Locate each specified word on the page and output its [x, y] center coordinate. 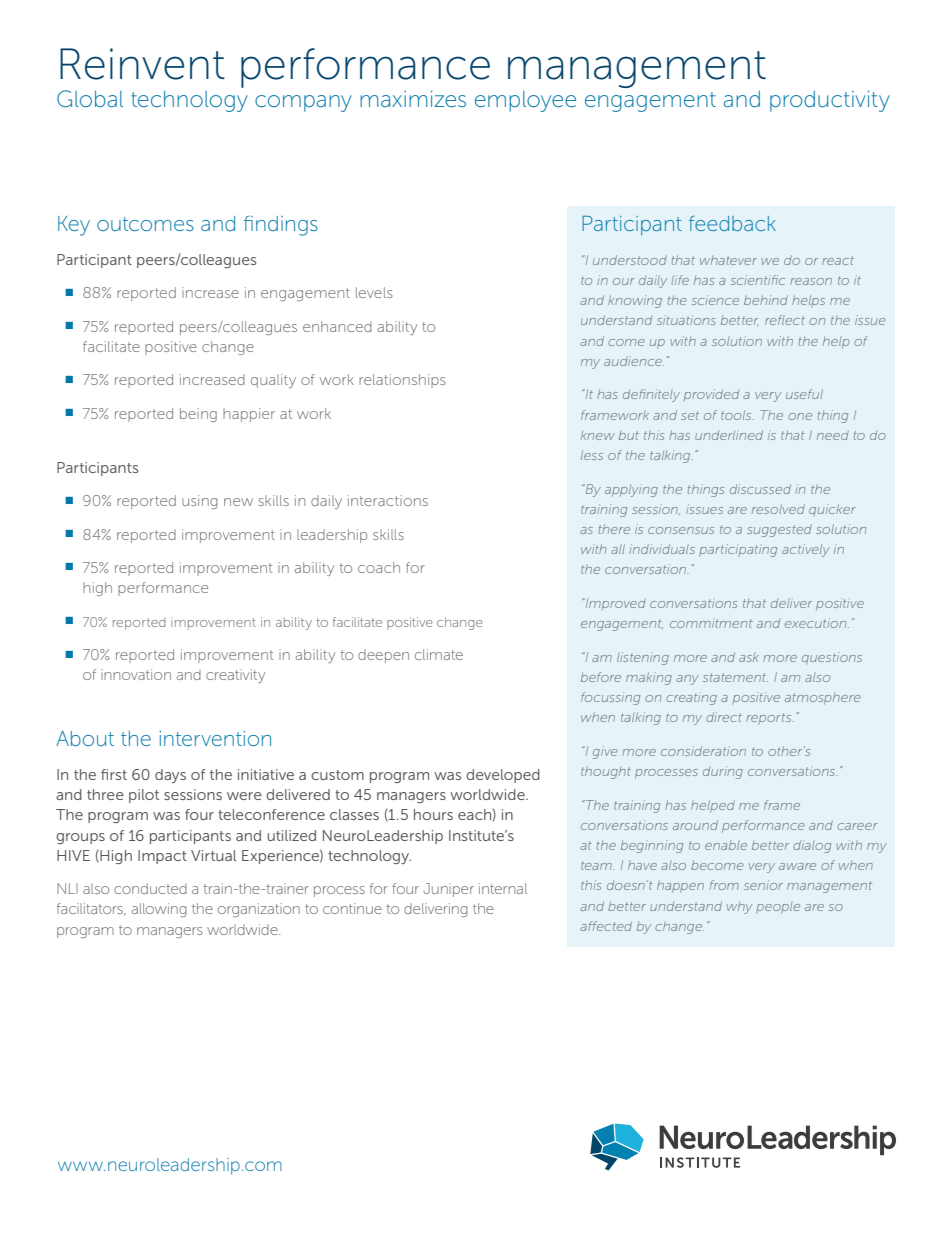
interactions [388, 500]
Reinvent [142, 64]
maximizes [413, 98]
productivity [830, 101]
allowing [159, 910]
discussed [760, 489]
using [199, 502]
